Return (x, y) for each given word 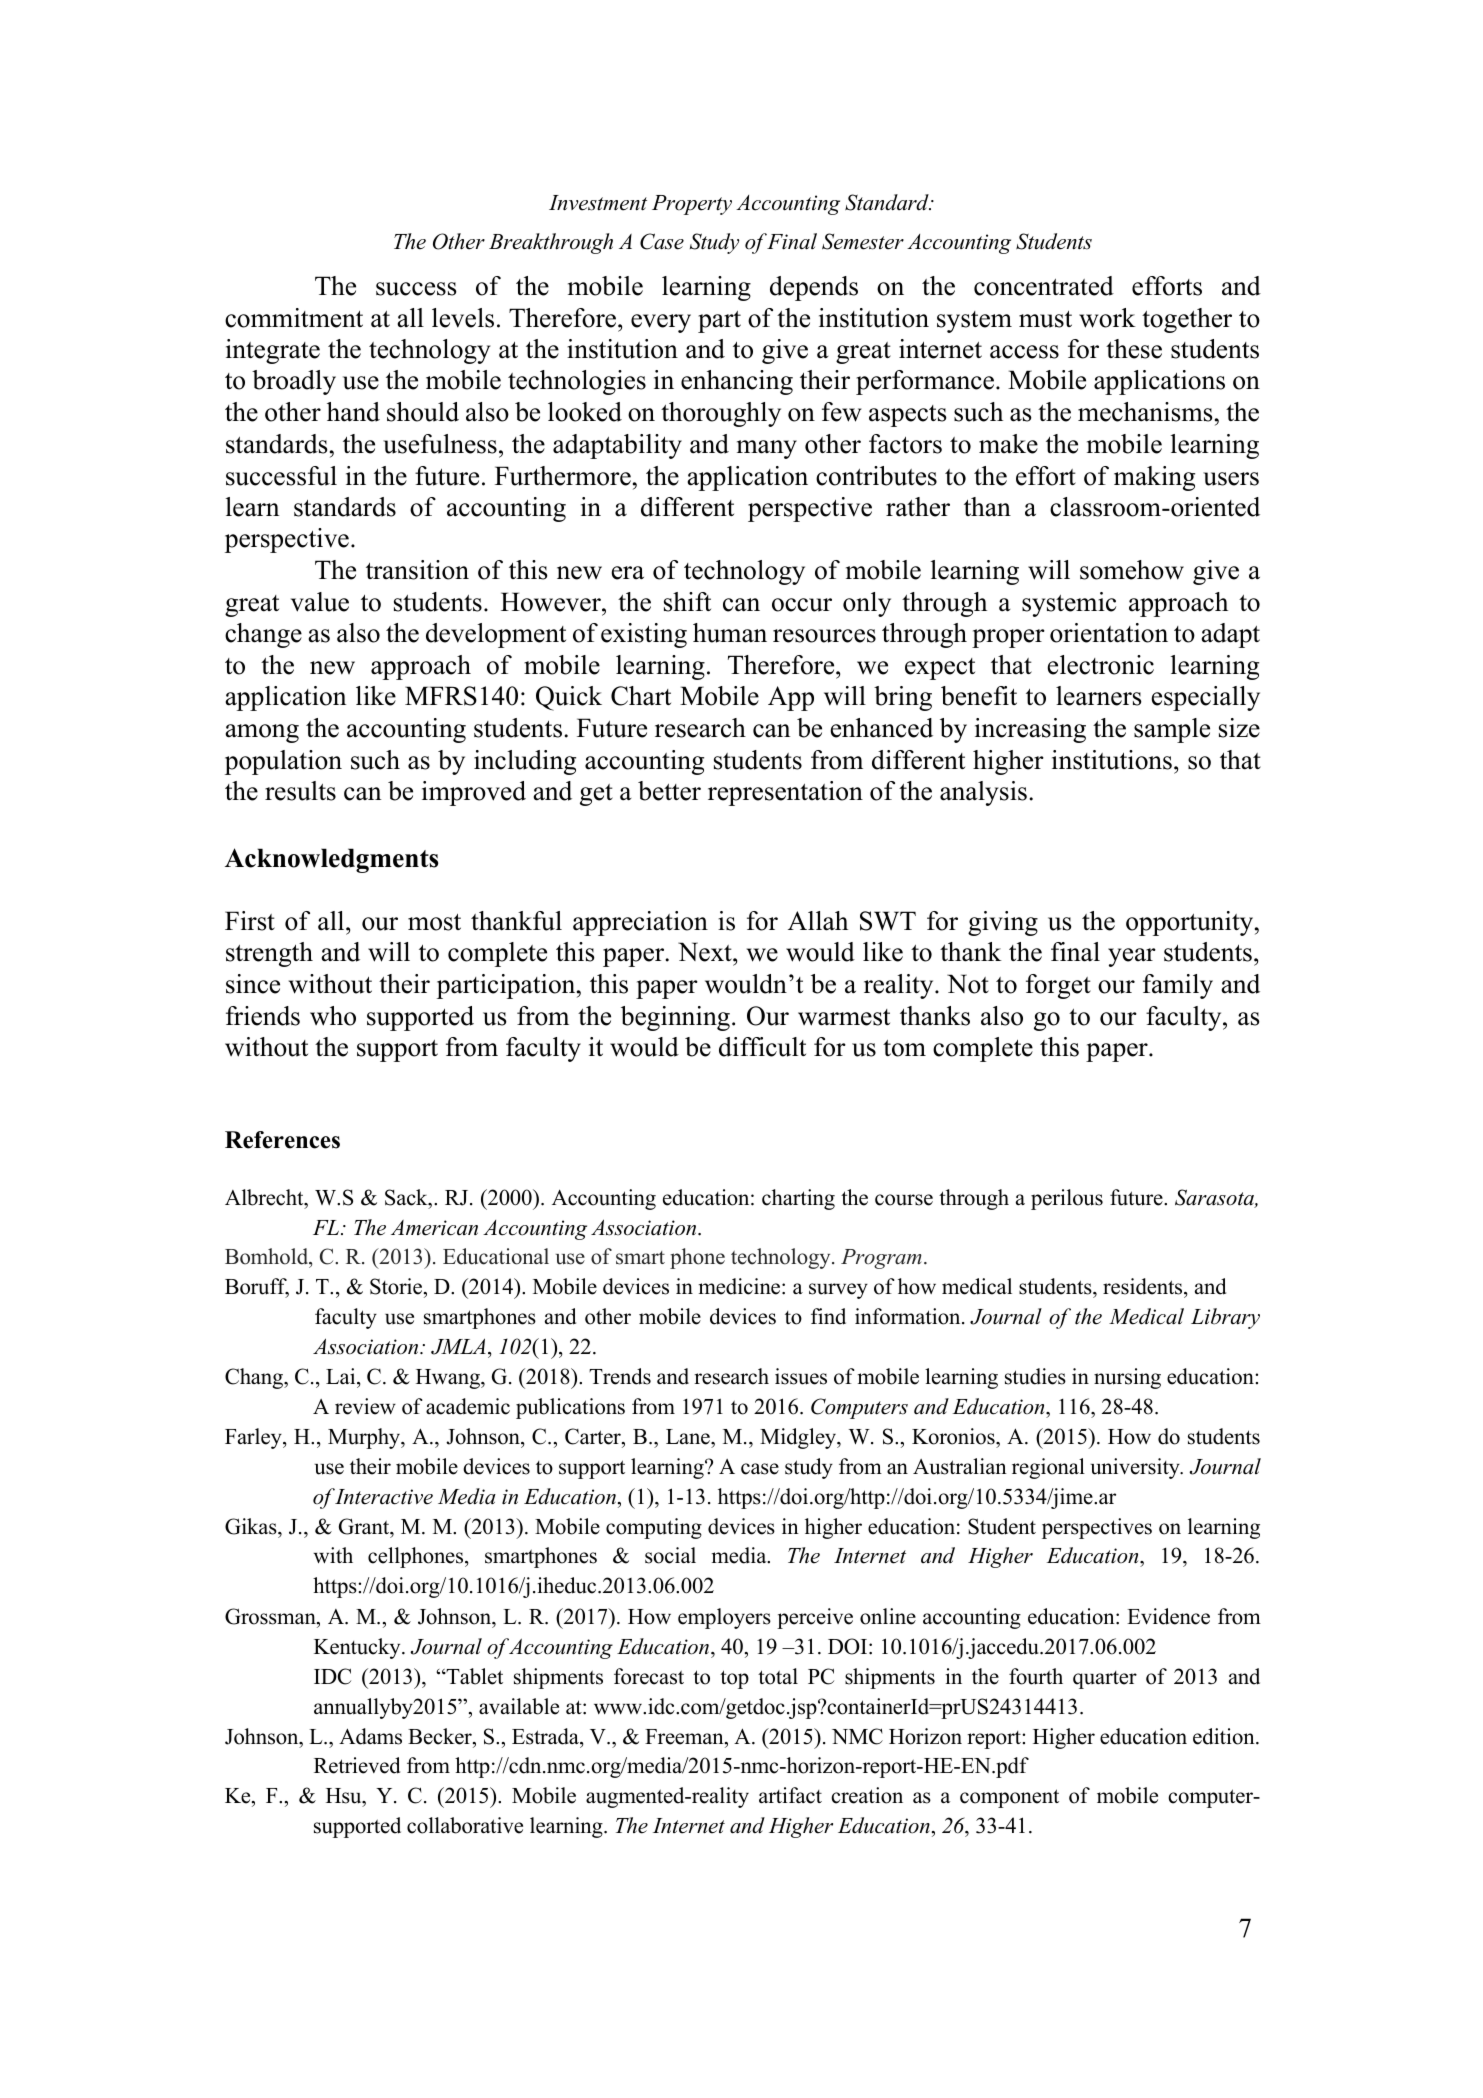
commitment (294, 318)
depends (814, 288)
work (1107, 318)
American (434, 1228)
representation (785, 793)
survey (838, 1291)
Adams (370, 1736)
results (300, 791)
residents (1144, 1288)
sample (1172, 730)
